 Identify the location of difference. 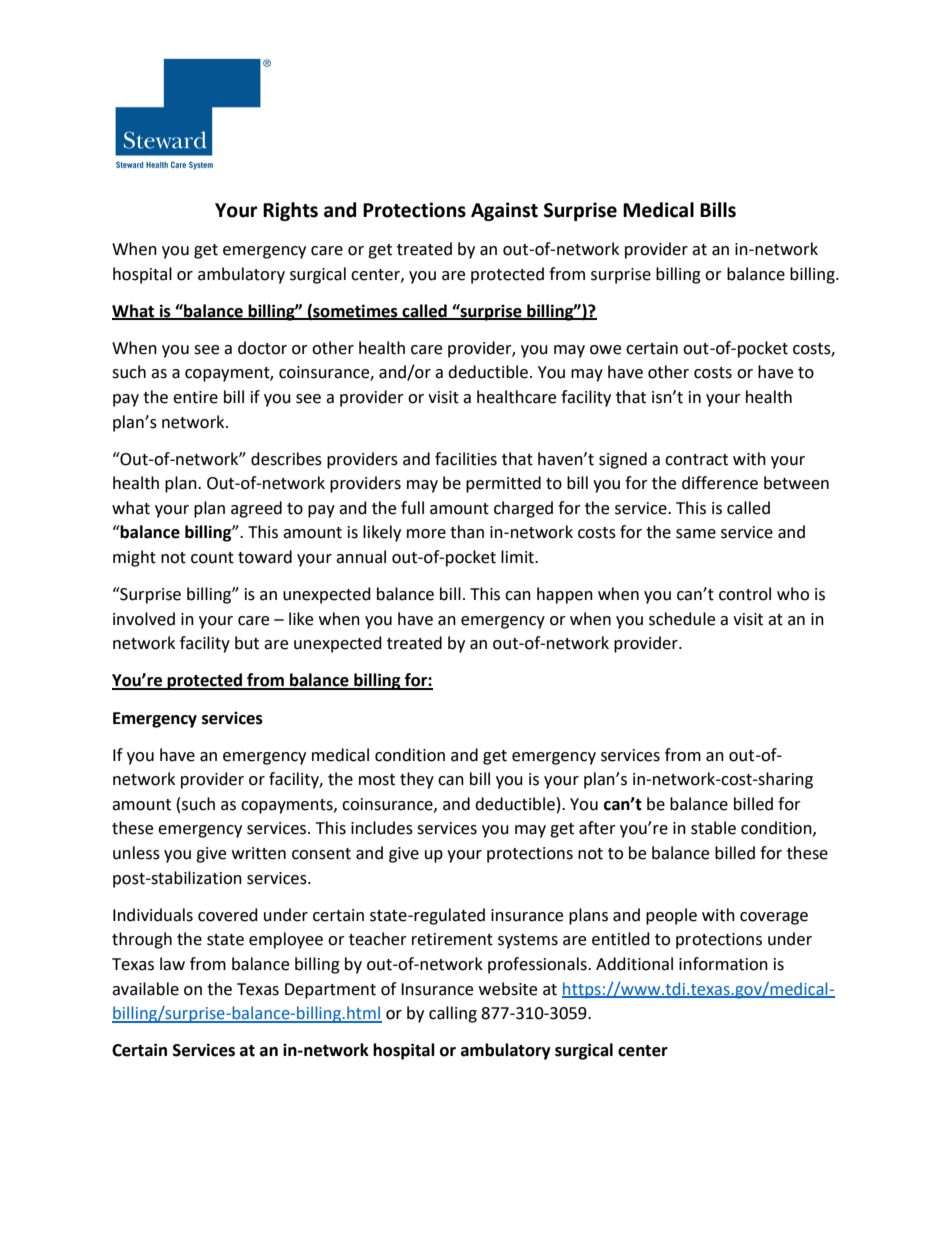
(720, 483).
